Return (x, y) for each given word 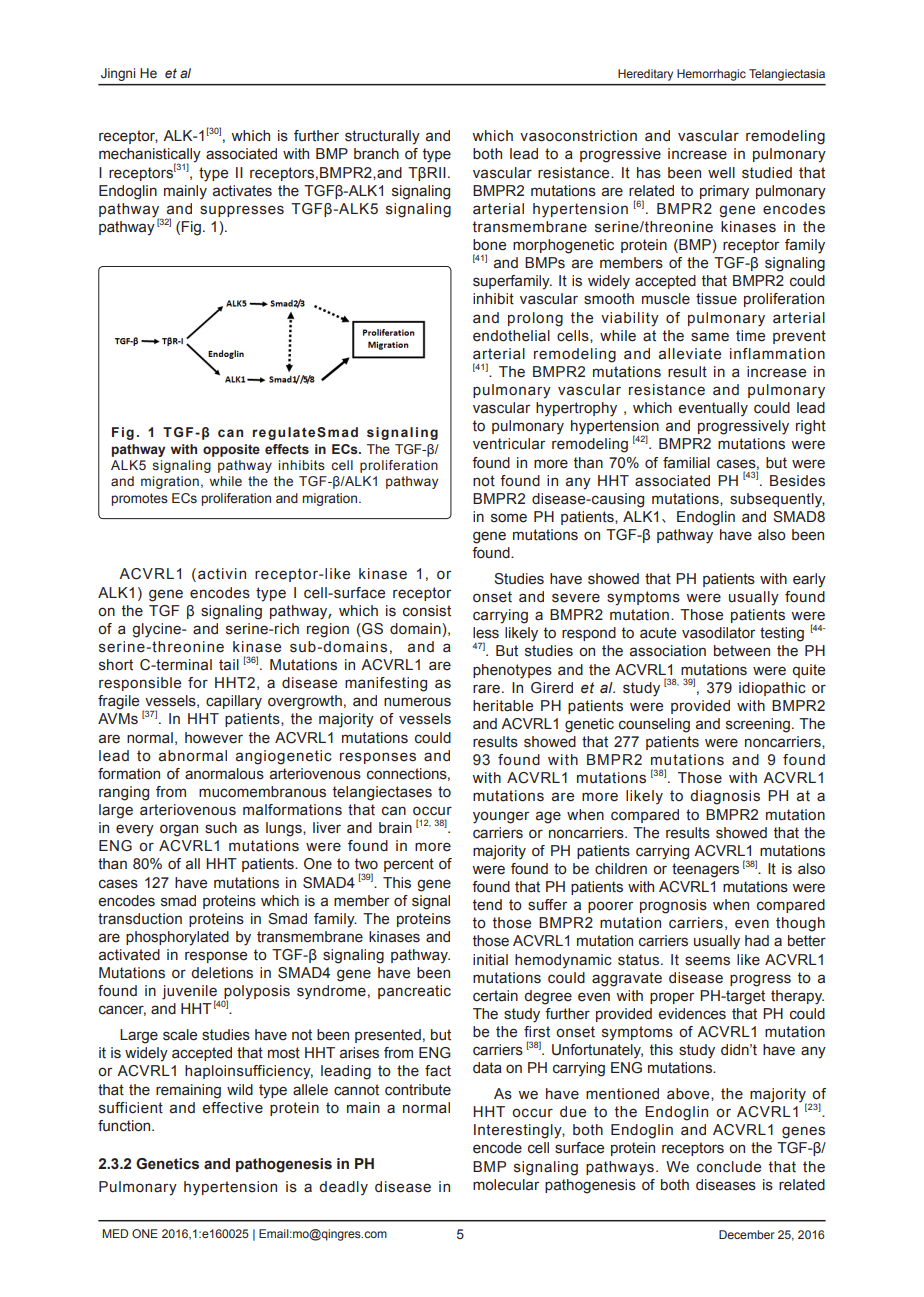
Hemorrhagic (711, 75)
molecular (506, 1185)
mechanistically (150, 156)
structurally (382, 137)
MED (115, 1233)
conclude (729, 1167)
